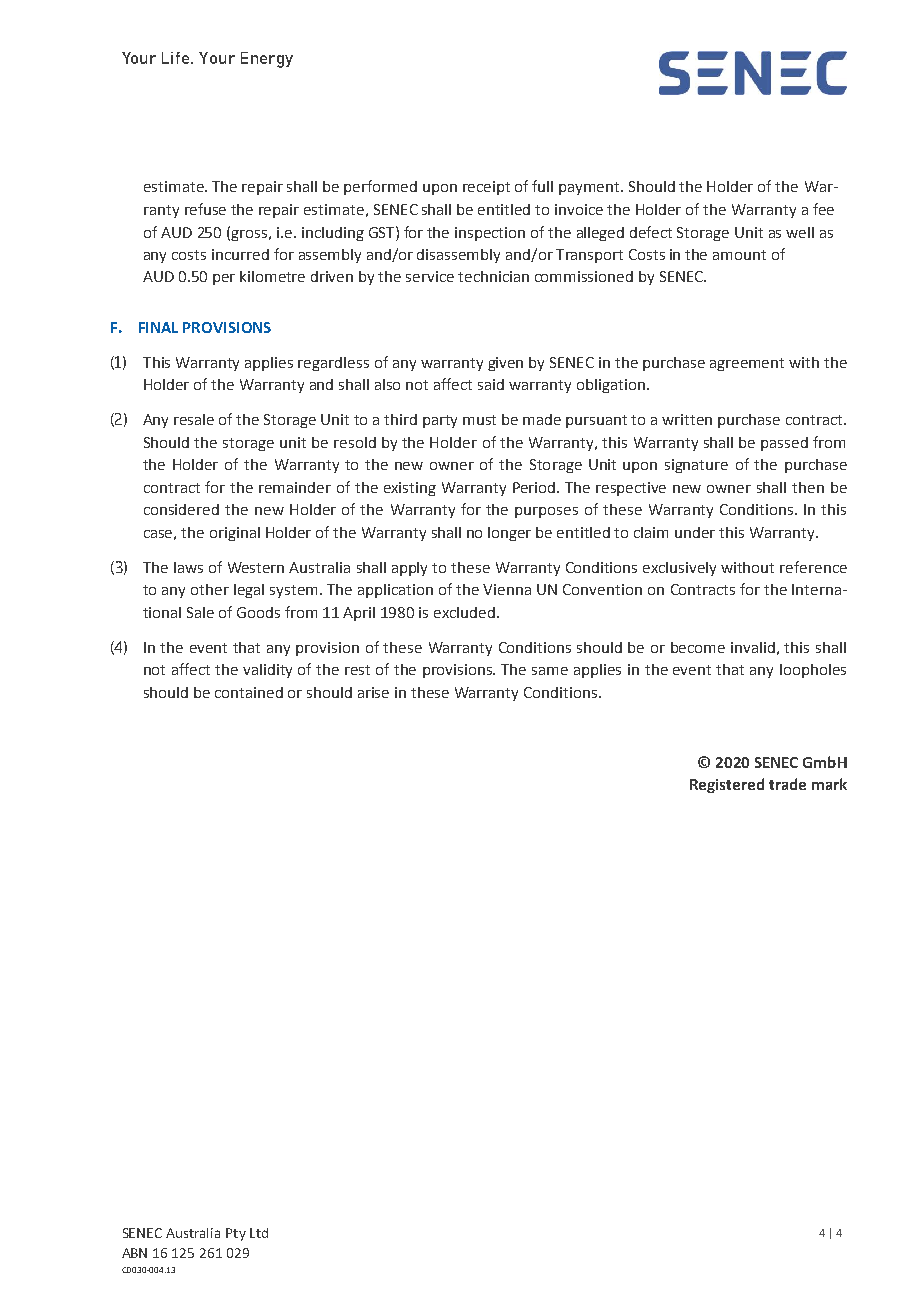  I want to click on contained, so click(249, 692).
